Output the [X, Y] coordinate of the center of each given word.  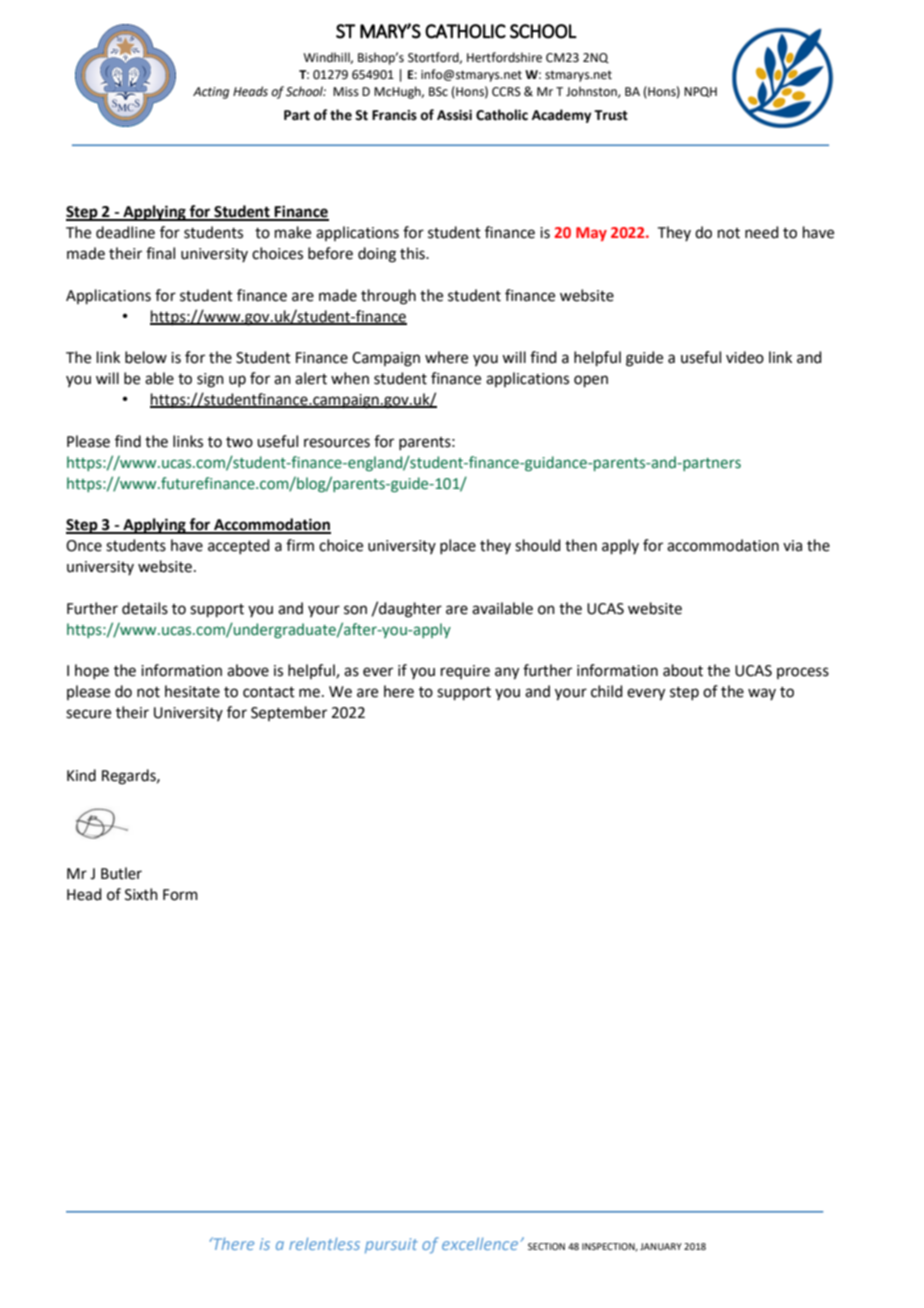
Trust [611, 115]
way [762, 694]
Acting [211, 93]
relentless [324, 1244]
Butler [121, 873]
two [239, 442]
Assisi [454, 115]
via [792, 546]
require [465, 672]
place [458, 546]
